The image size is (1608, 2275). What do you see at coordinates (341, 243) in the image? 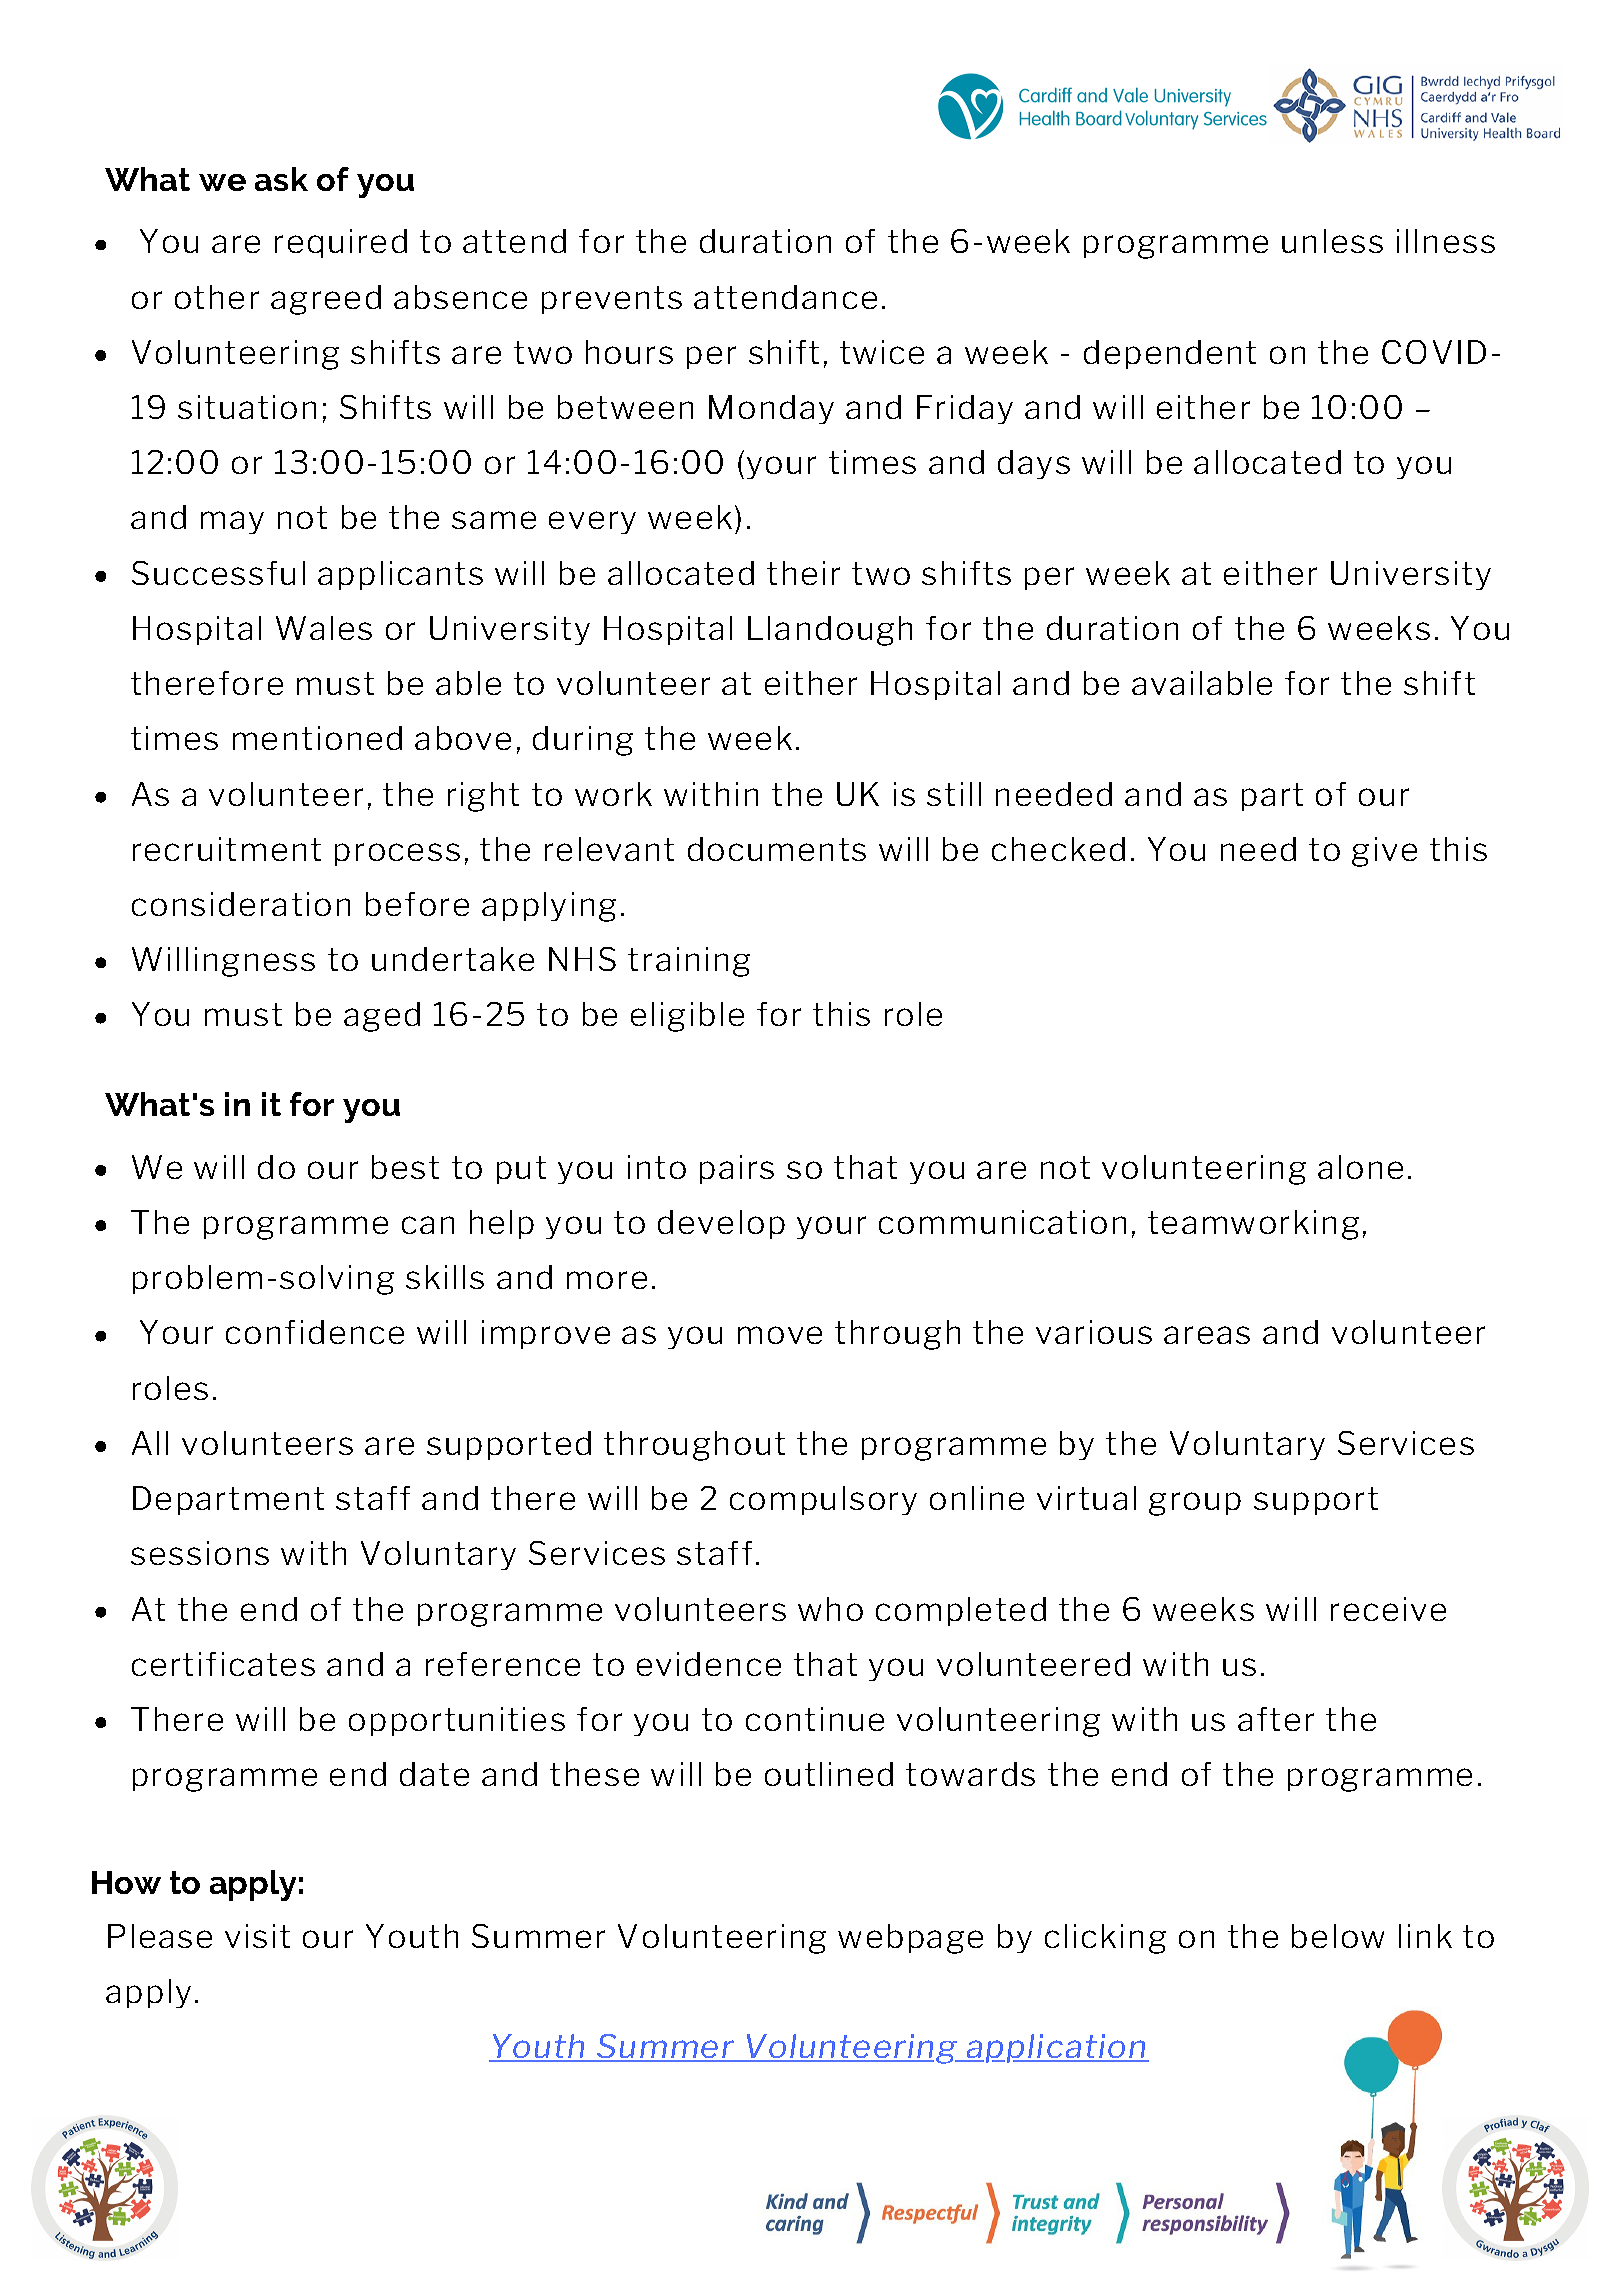
I see `required` at bounding box center [341, 243].
